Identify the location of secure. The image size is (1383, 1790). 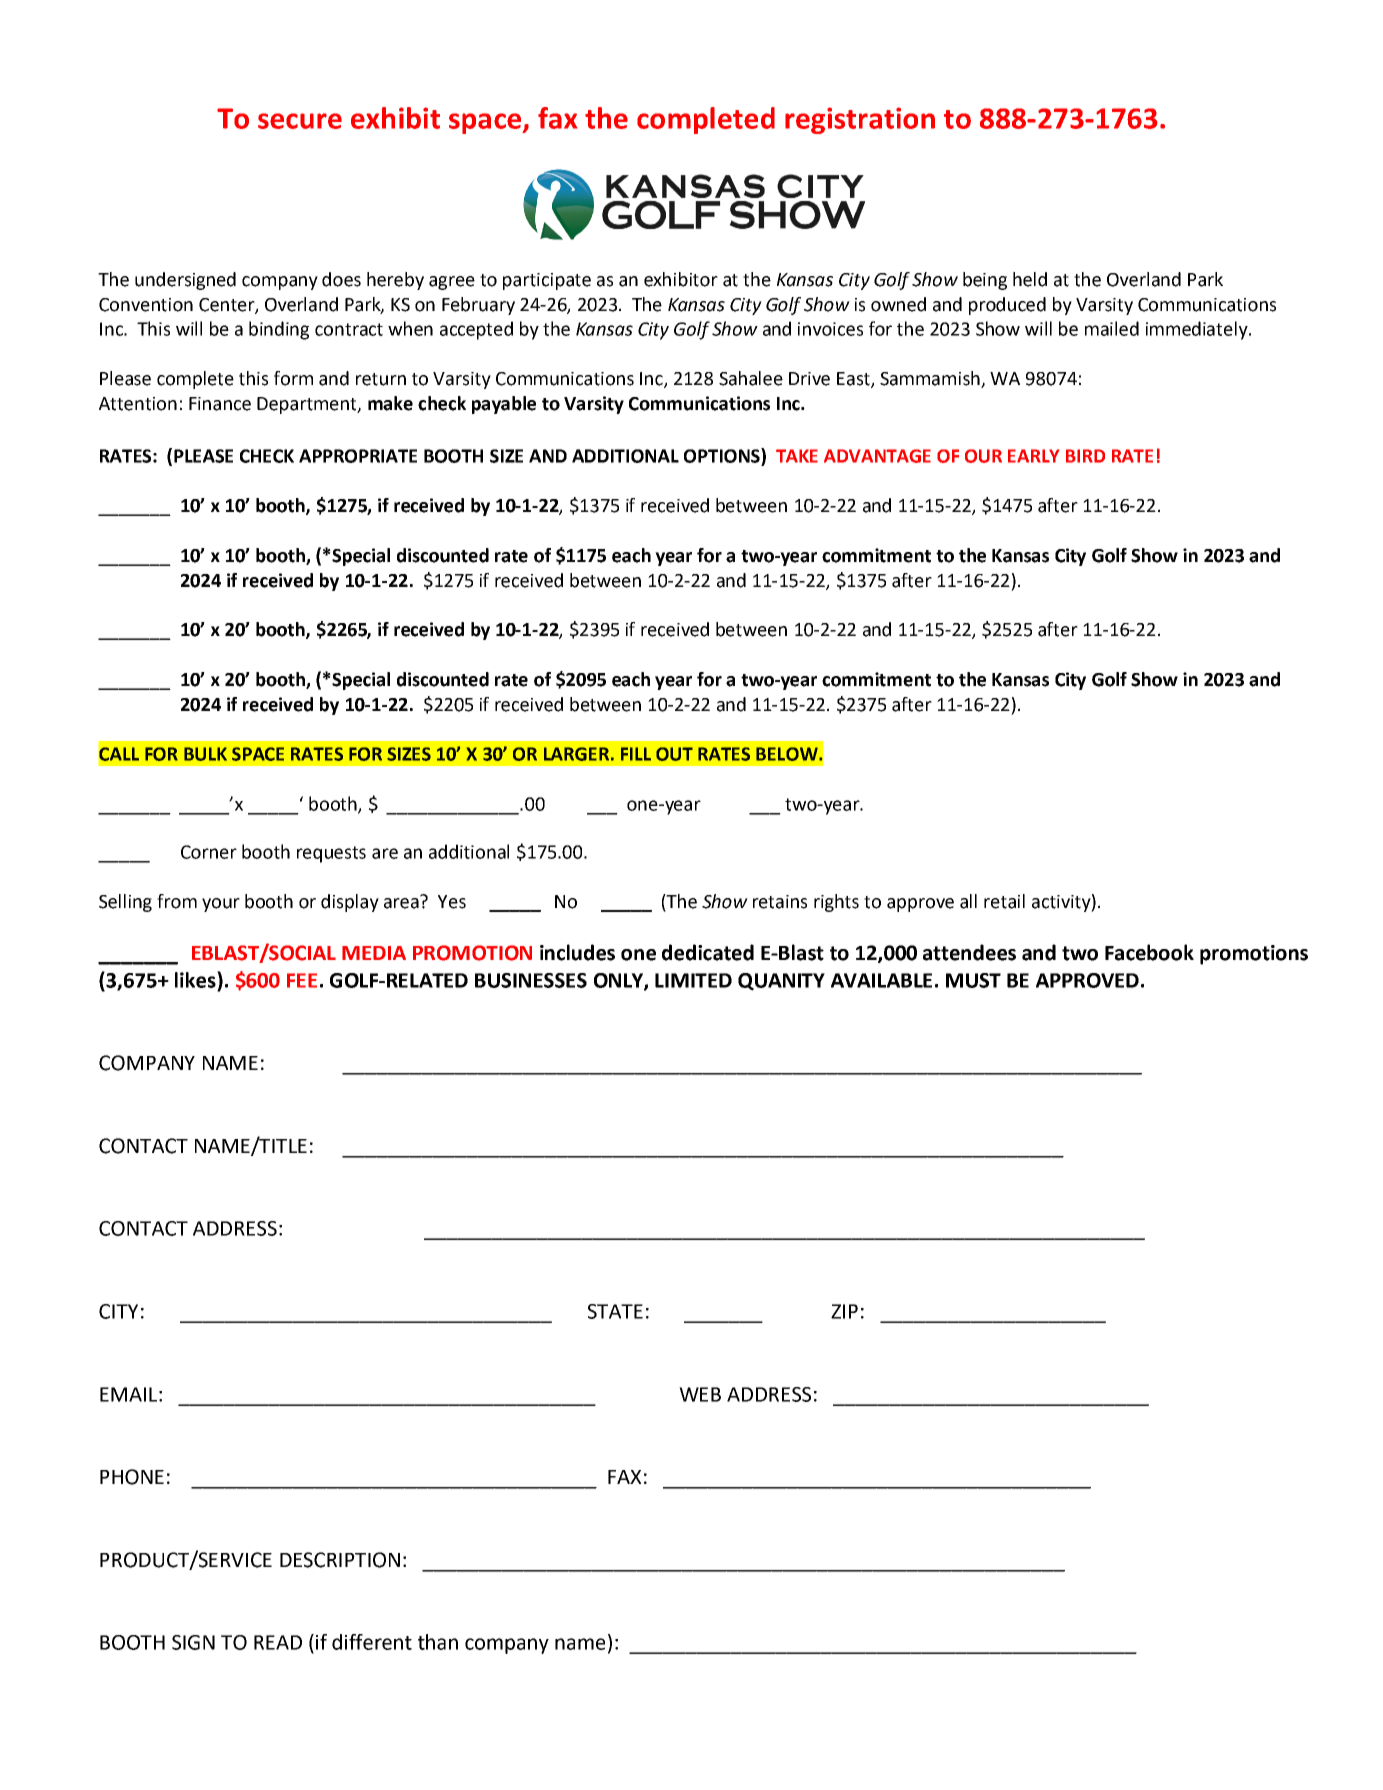
(300, 121).
